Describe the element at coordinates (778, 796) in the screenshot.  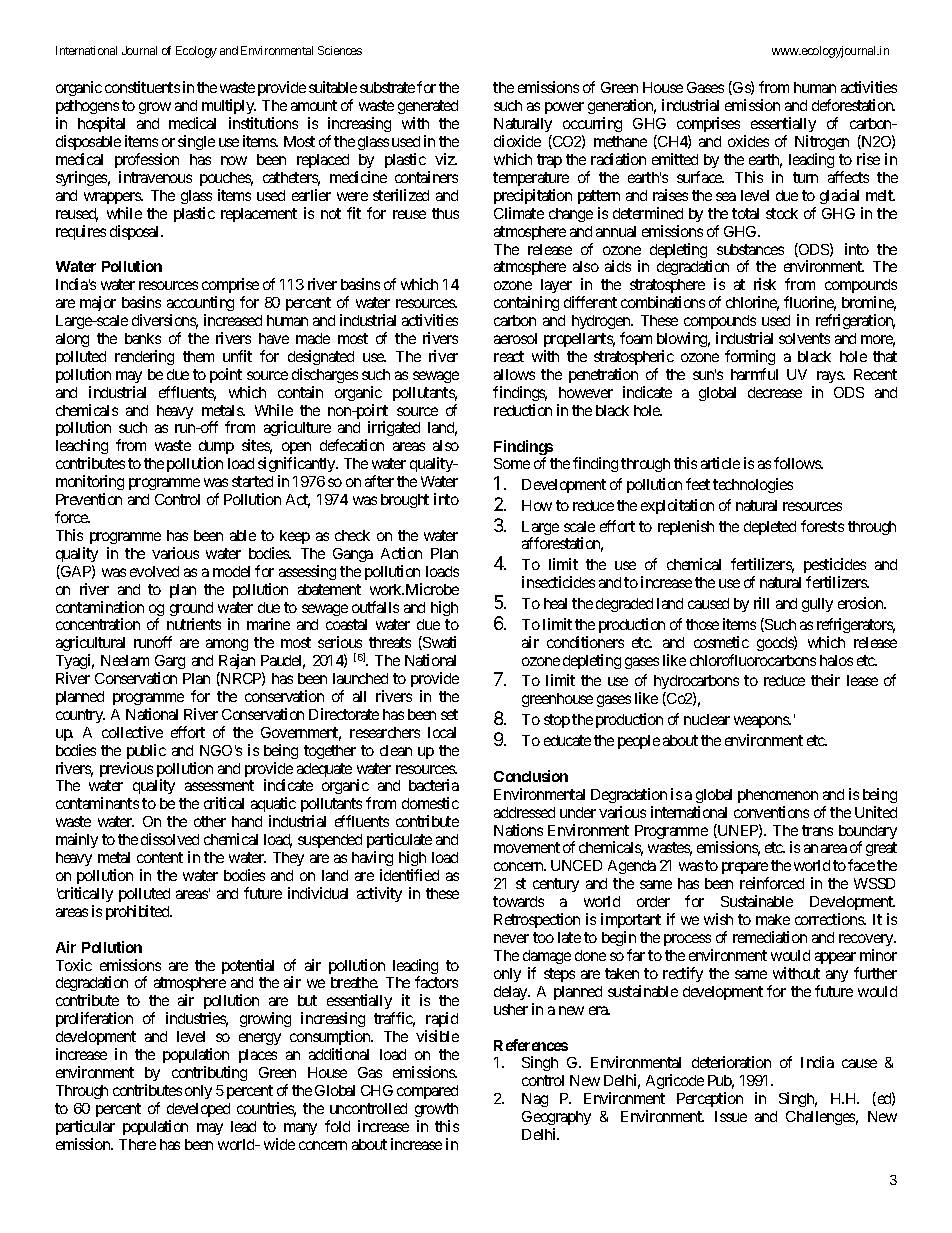
I see `phenomenon` at that location.
